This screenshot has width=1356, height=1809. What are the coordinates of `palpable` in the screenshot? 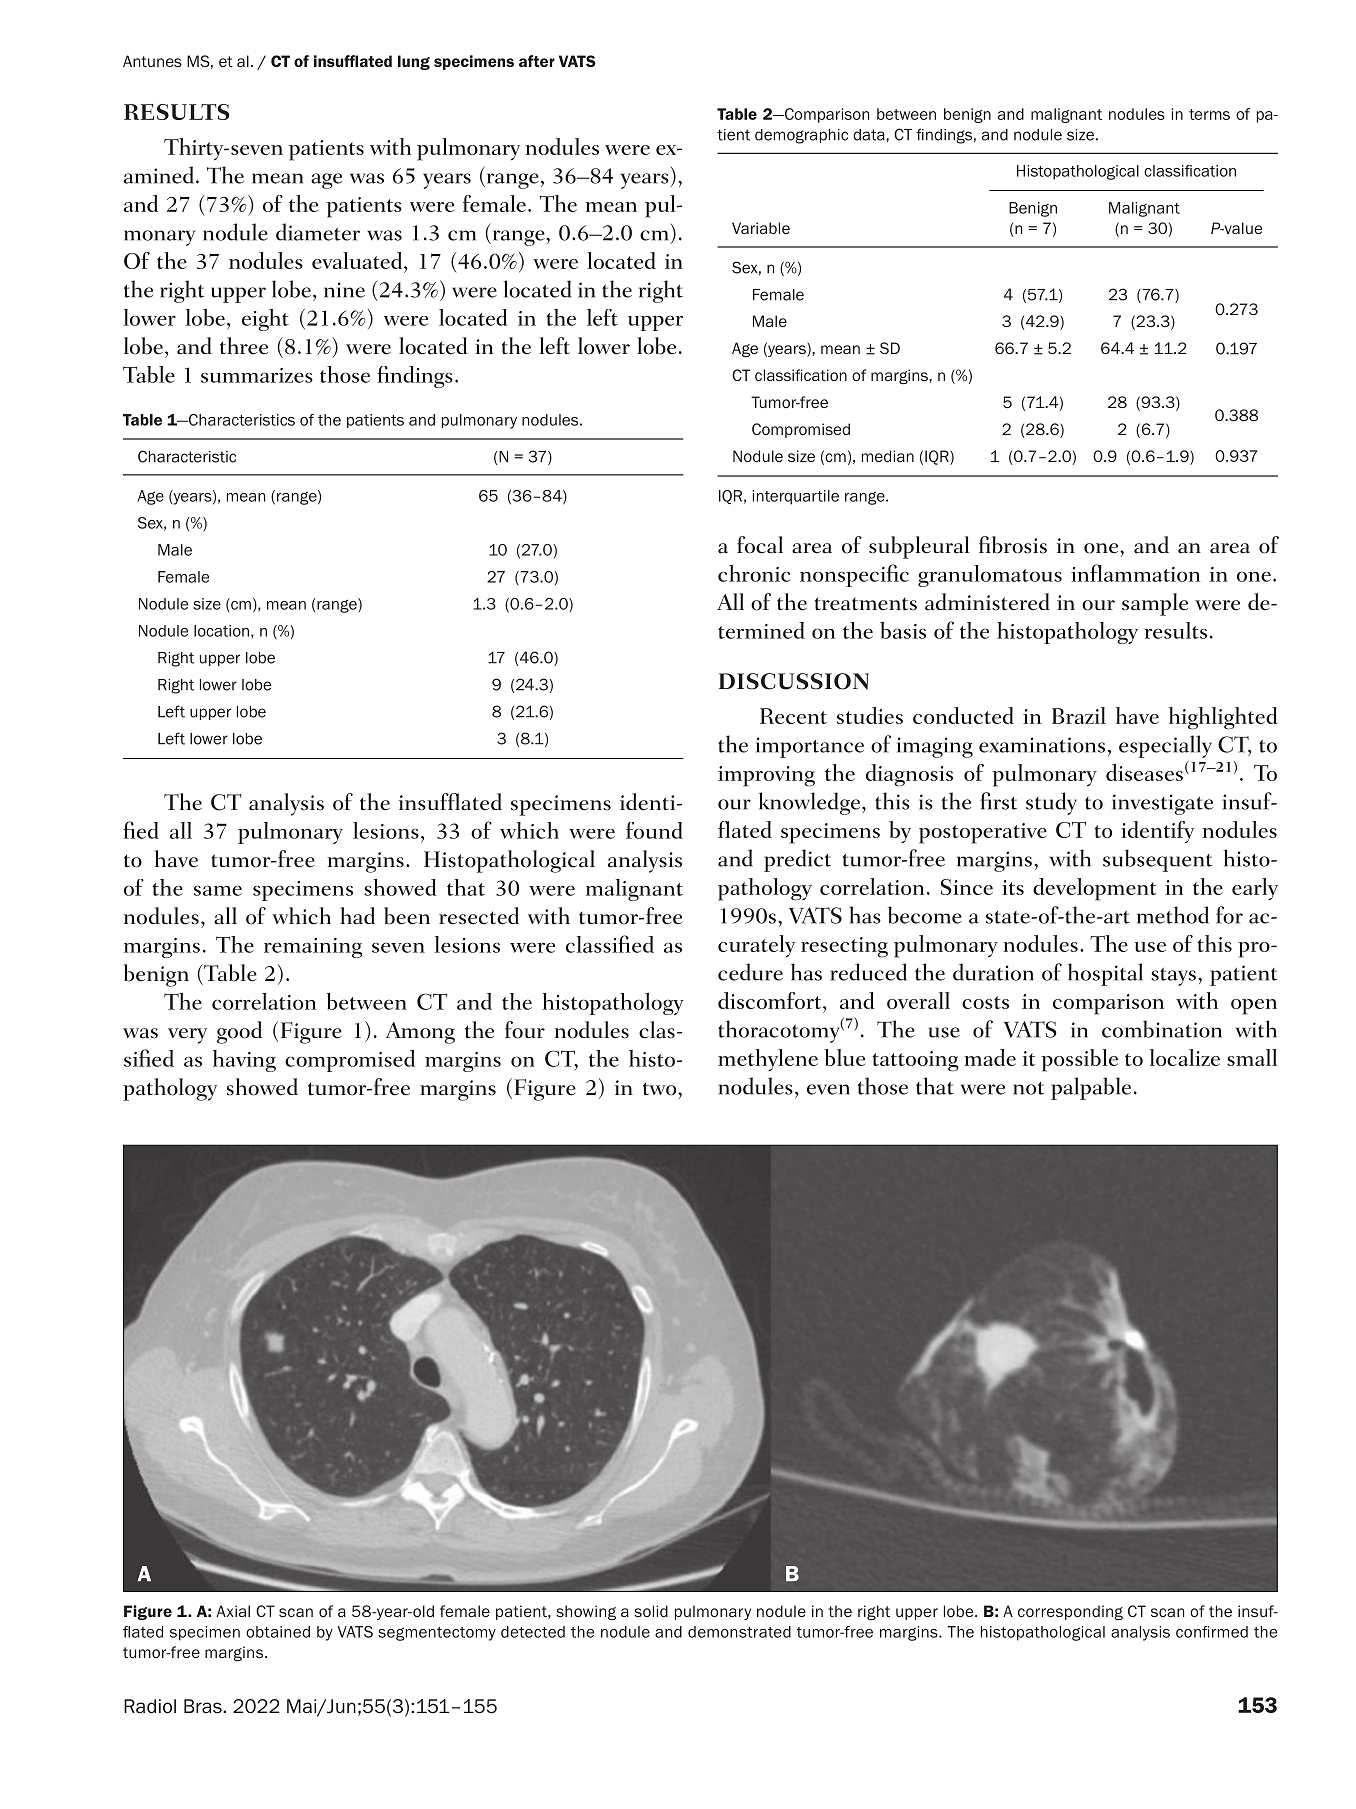 It's located at (1091, 1088).
